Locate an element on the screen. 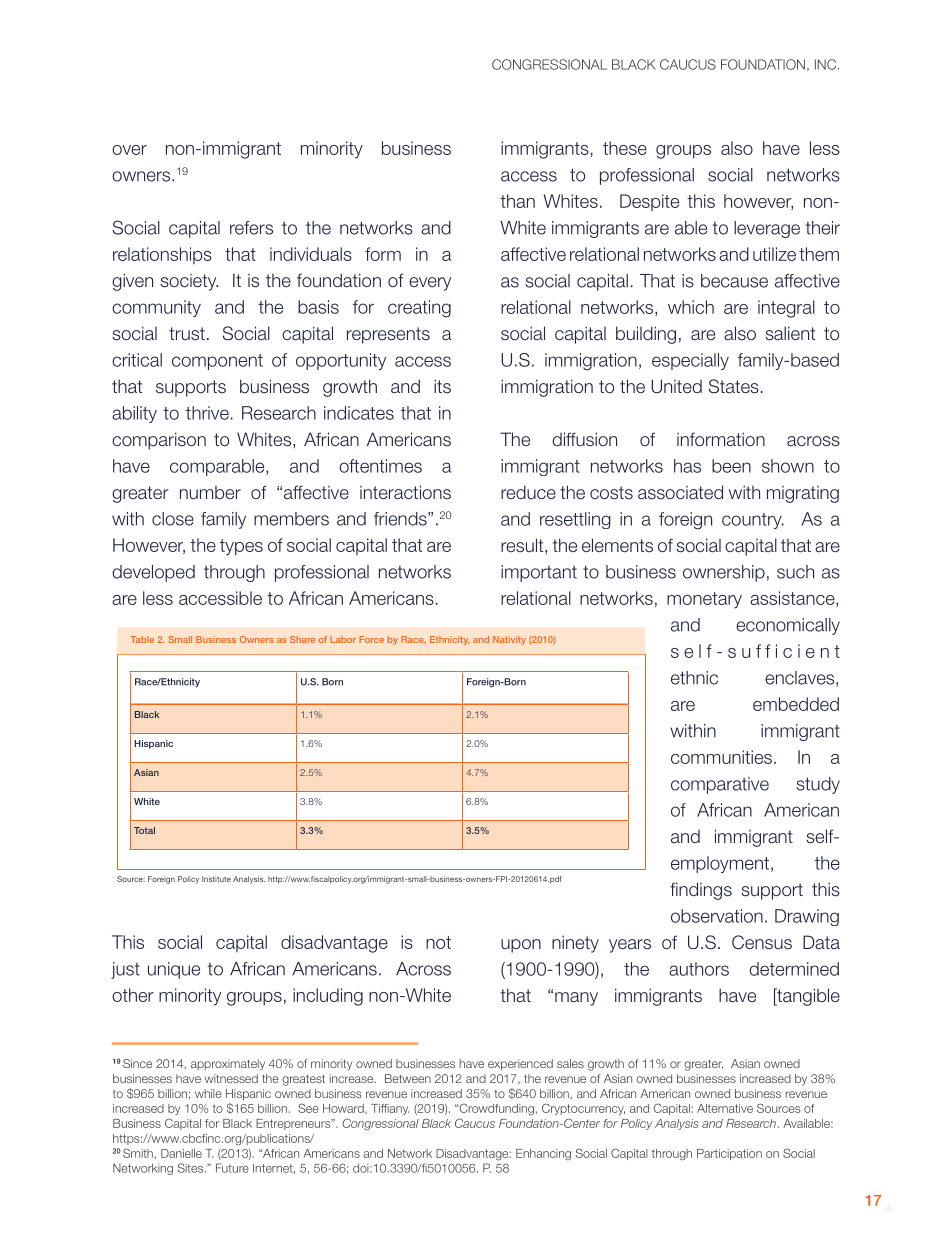 This screenshot has height=1233, width=952. Nativity is located at coordinates (509, 640).
